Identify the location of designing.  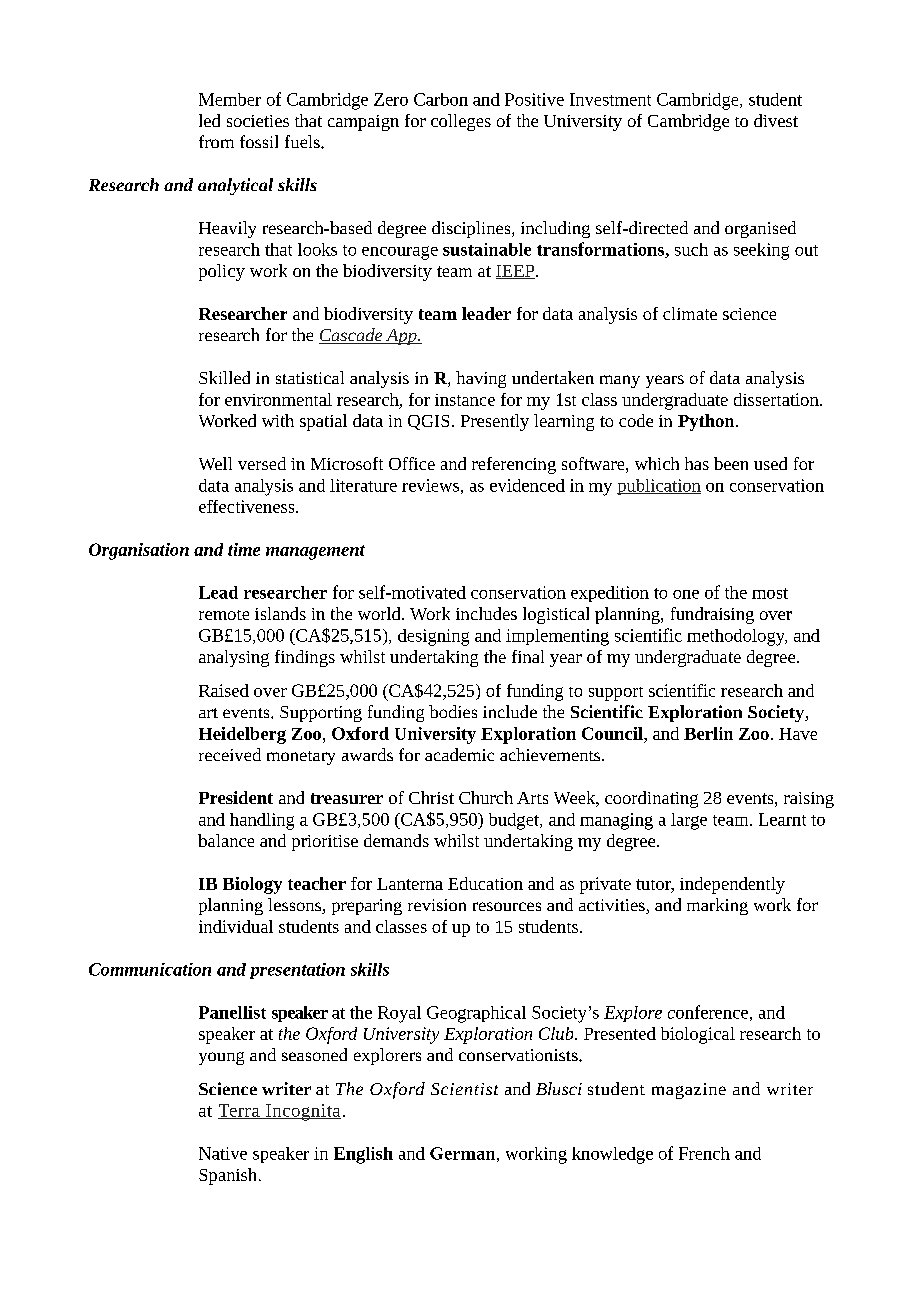
(433, 637).
